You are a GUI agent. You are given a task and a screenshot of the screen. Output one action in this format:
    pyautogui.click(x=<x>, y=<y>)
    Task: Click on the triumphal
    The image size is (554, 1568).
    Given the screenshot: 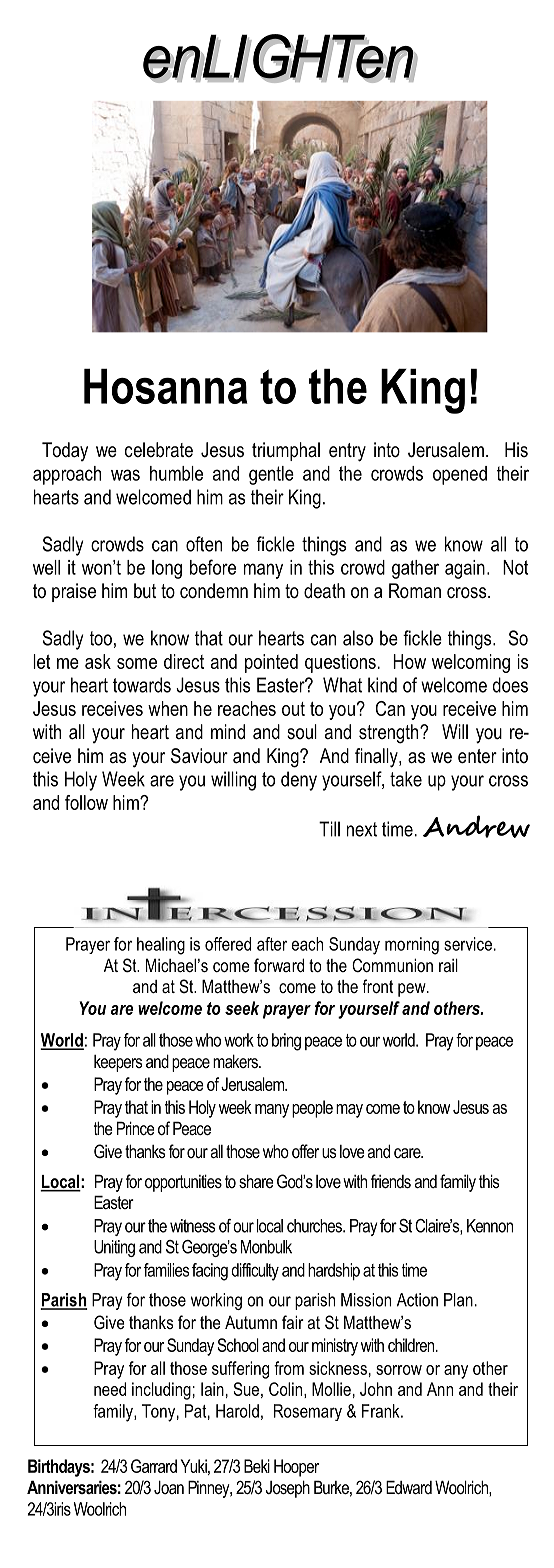 What is the action you would take?
    pyautogui.click(x=286, y=451)
